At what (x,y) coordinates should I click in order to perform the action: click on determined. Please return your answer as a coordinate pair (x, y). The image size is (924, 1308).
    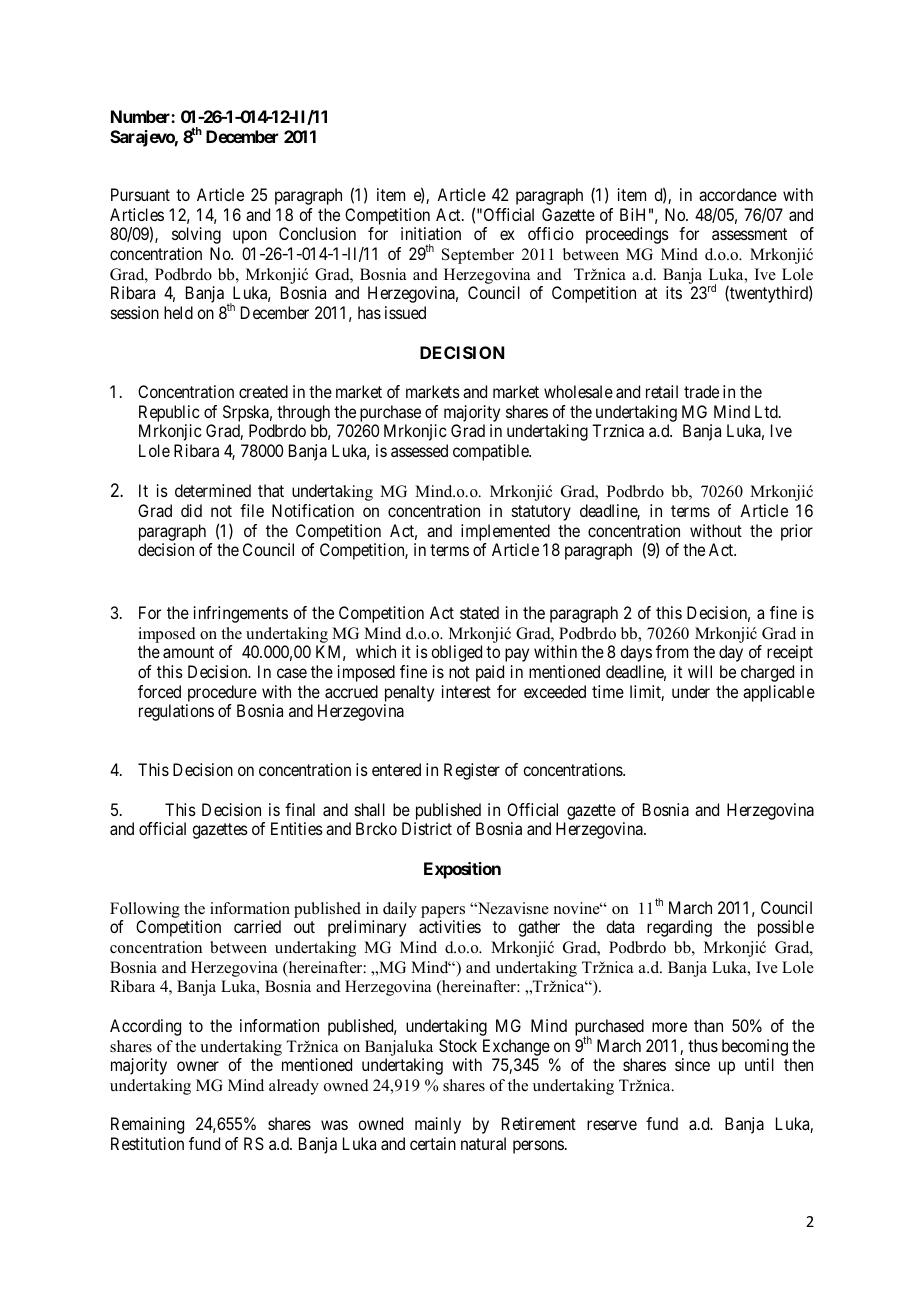
    Looking at the image, I should click on (213, 490).
